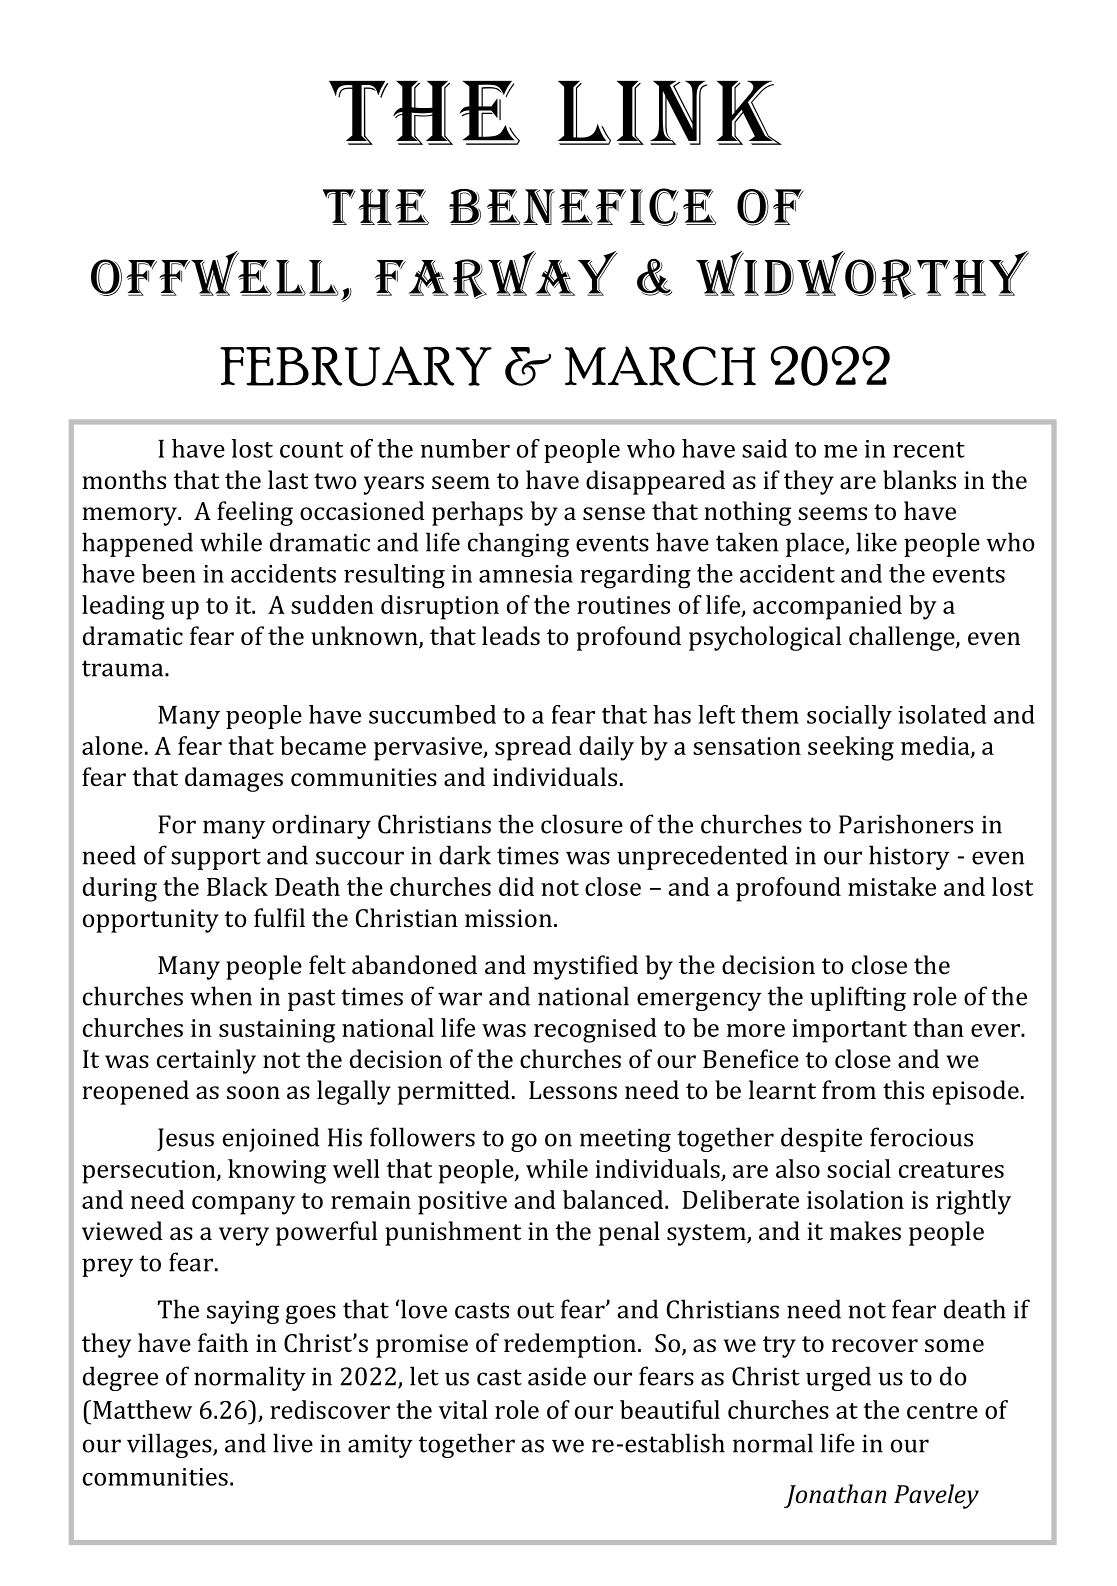 The image size is (1117, 1586). I want to click on been, so click(169, 573).
